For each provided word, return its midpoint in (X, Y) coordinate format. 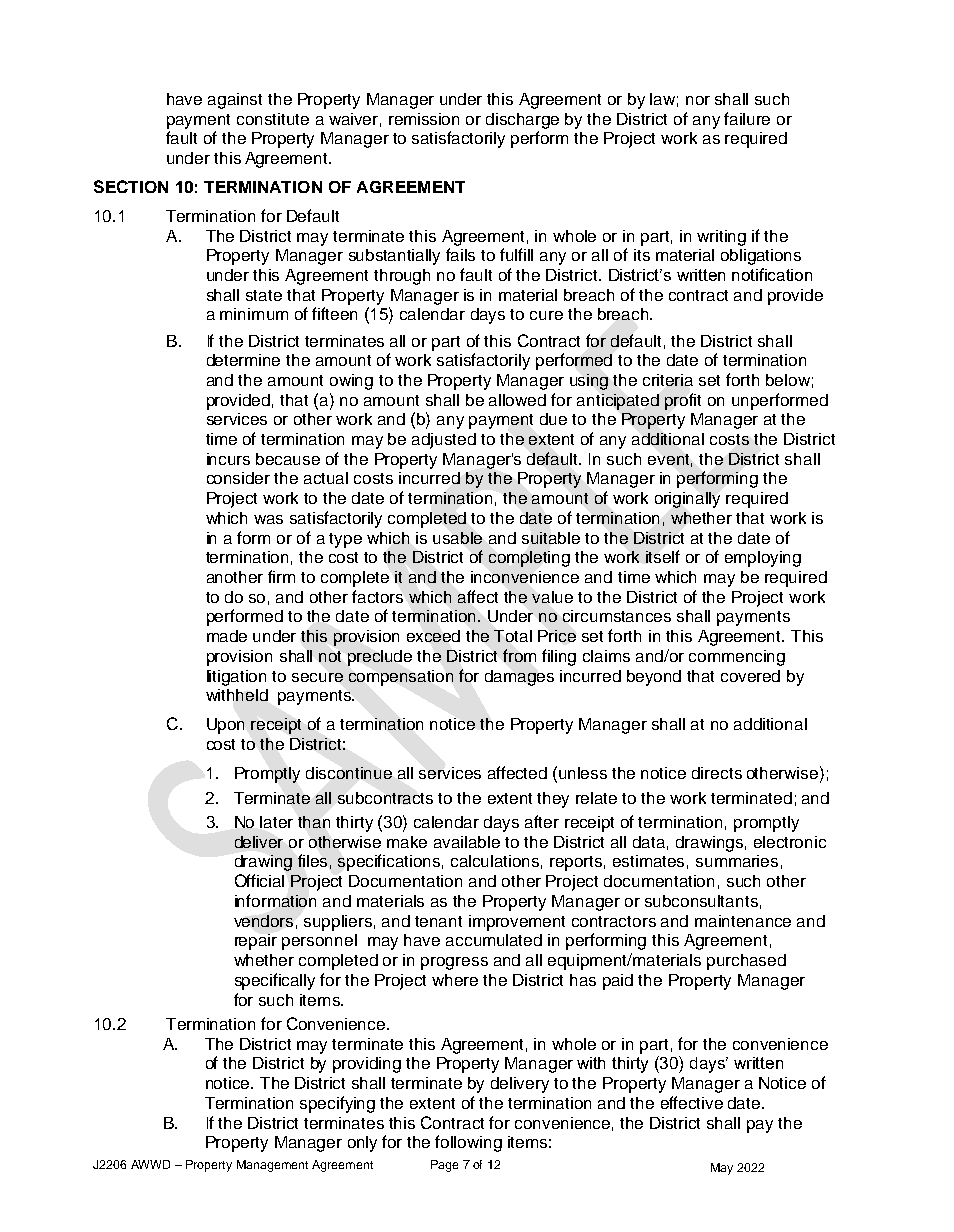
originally (687, 500)
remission (424, 119)
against (235, 101)
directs (717, 773)
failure (747, 118)
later (276, 822)
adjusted (444, 441)
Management (272, 1166)
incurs (228, 459)
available (467, 842)
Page (444, 1166)
